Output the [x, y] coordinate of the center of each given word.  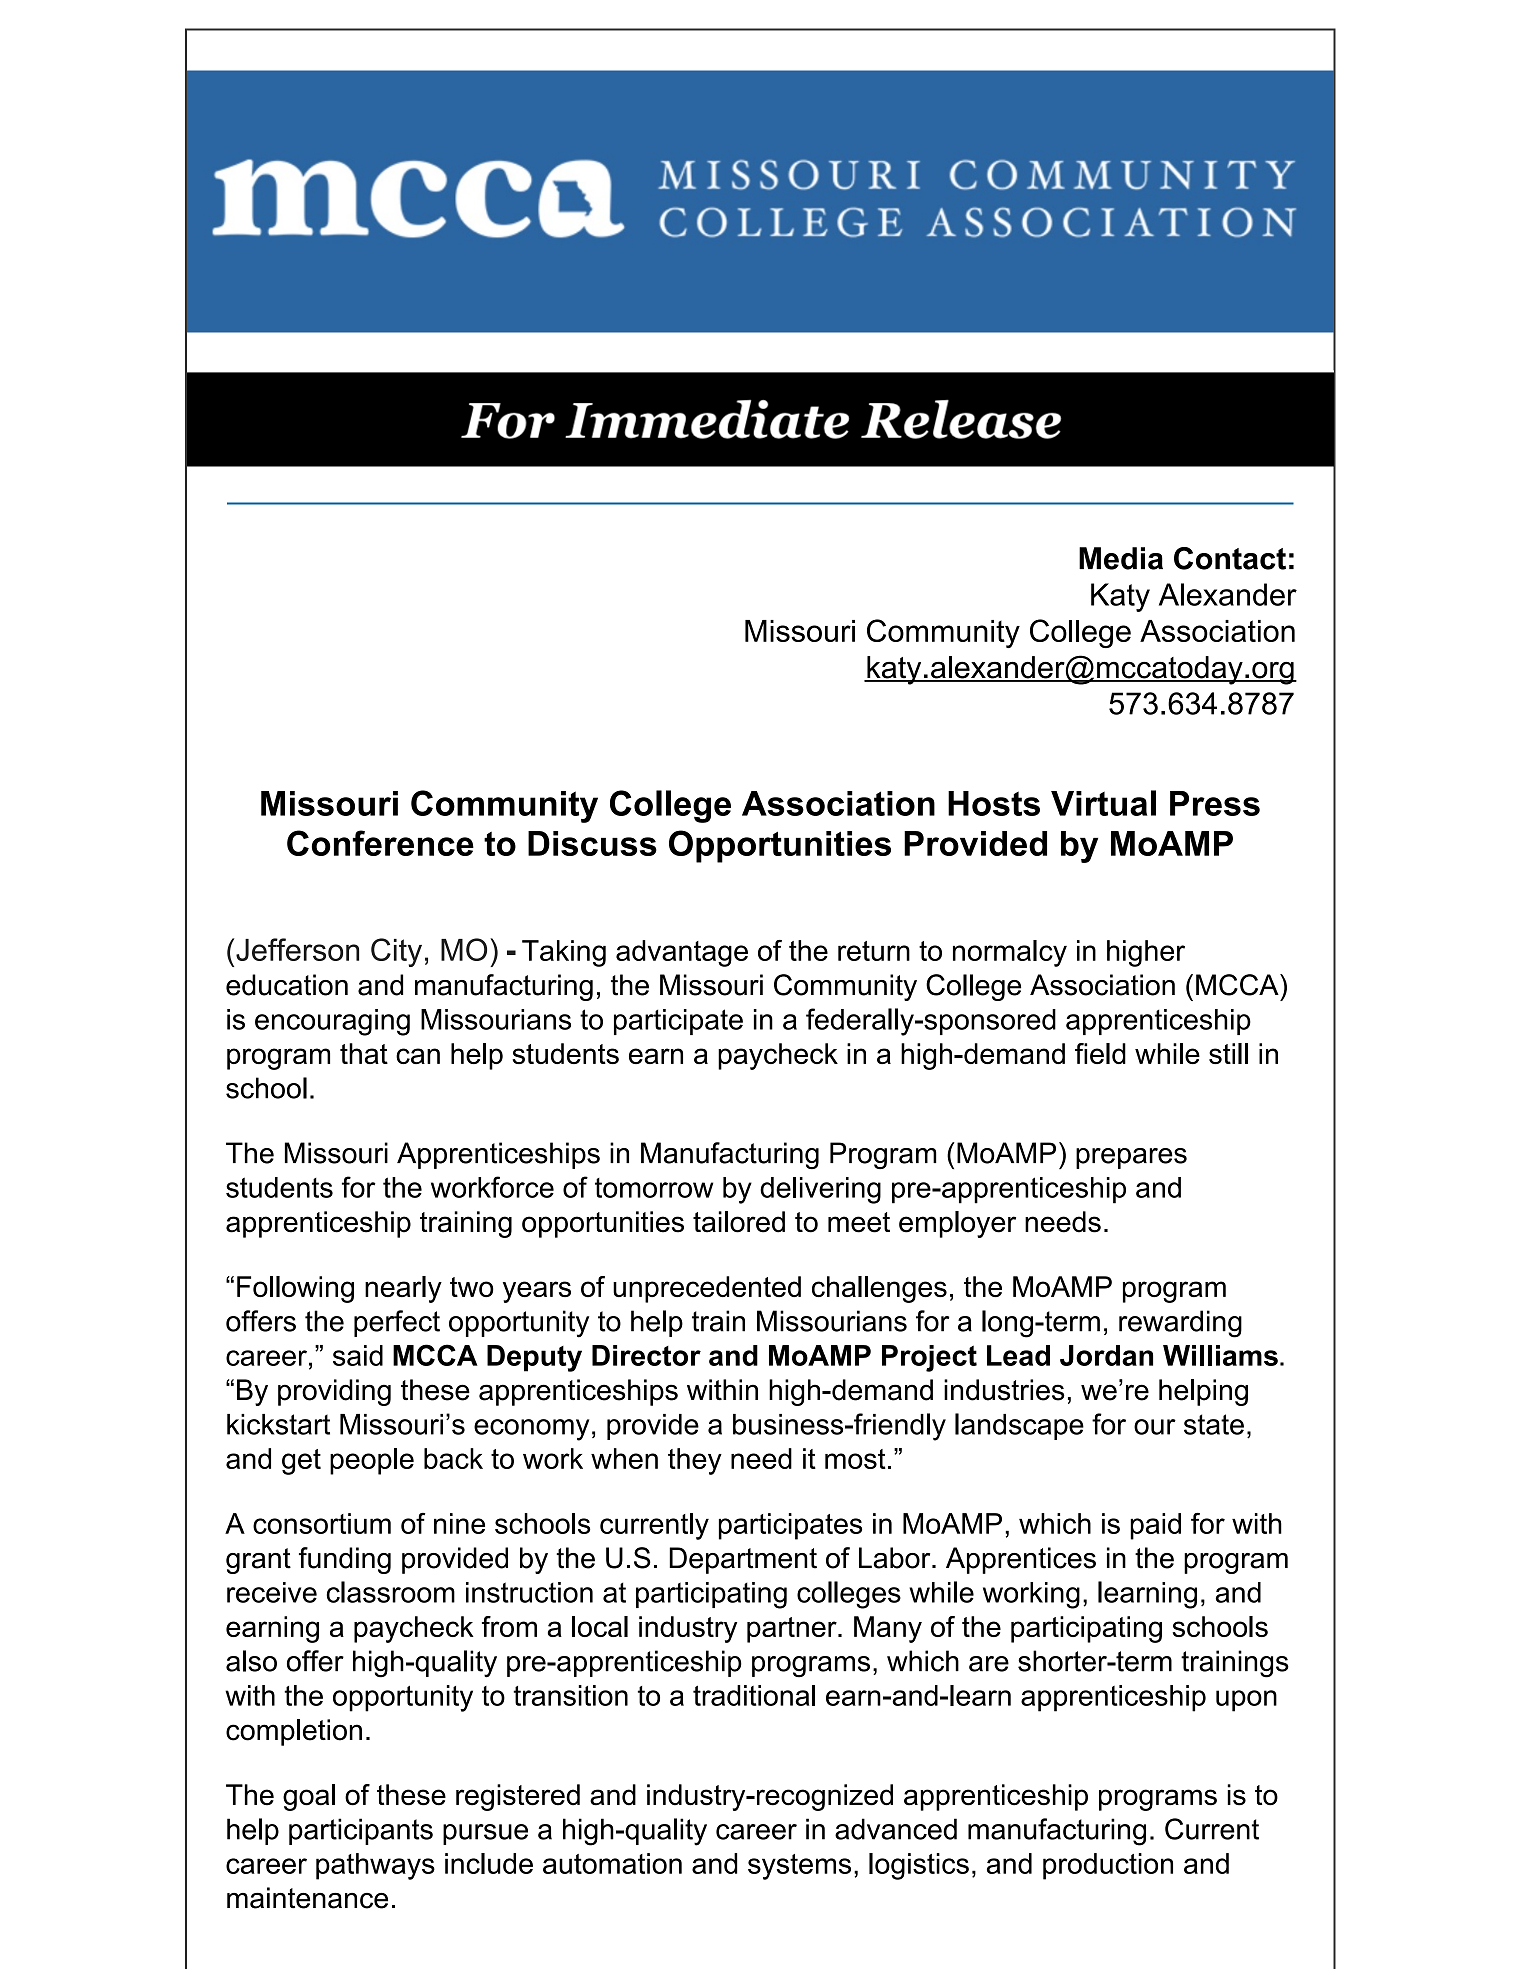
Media [1121, 558]
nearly [403, 1289]
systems [799, 1867]
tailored [739, 1222]
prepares [1131, 1158]
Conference [380, 843]
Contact [1230, 558]
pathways [375, 1866]
